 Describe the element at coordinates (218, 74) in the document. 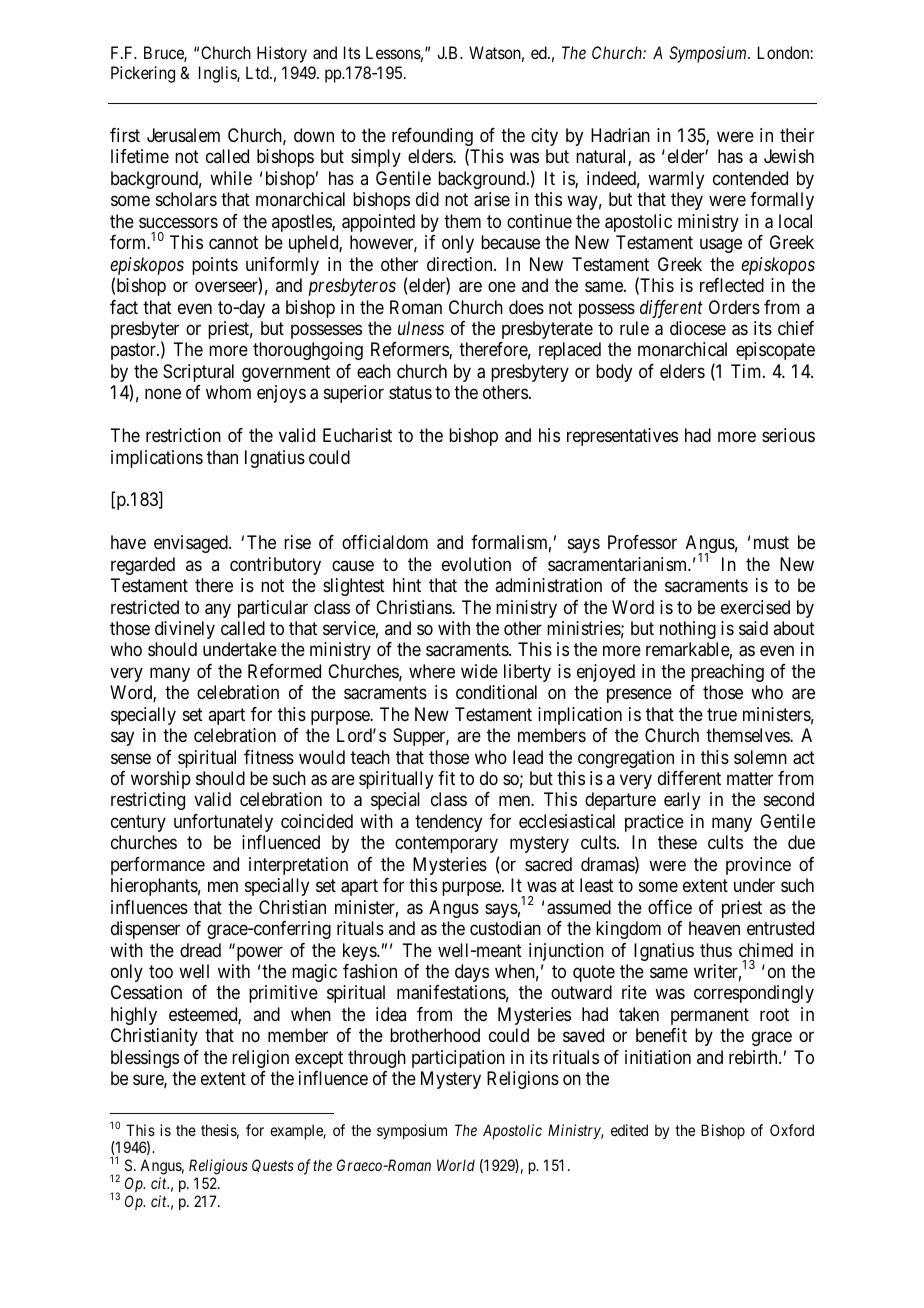

I see `Inglis` at that location.
